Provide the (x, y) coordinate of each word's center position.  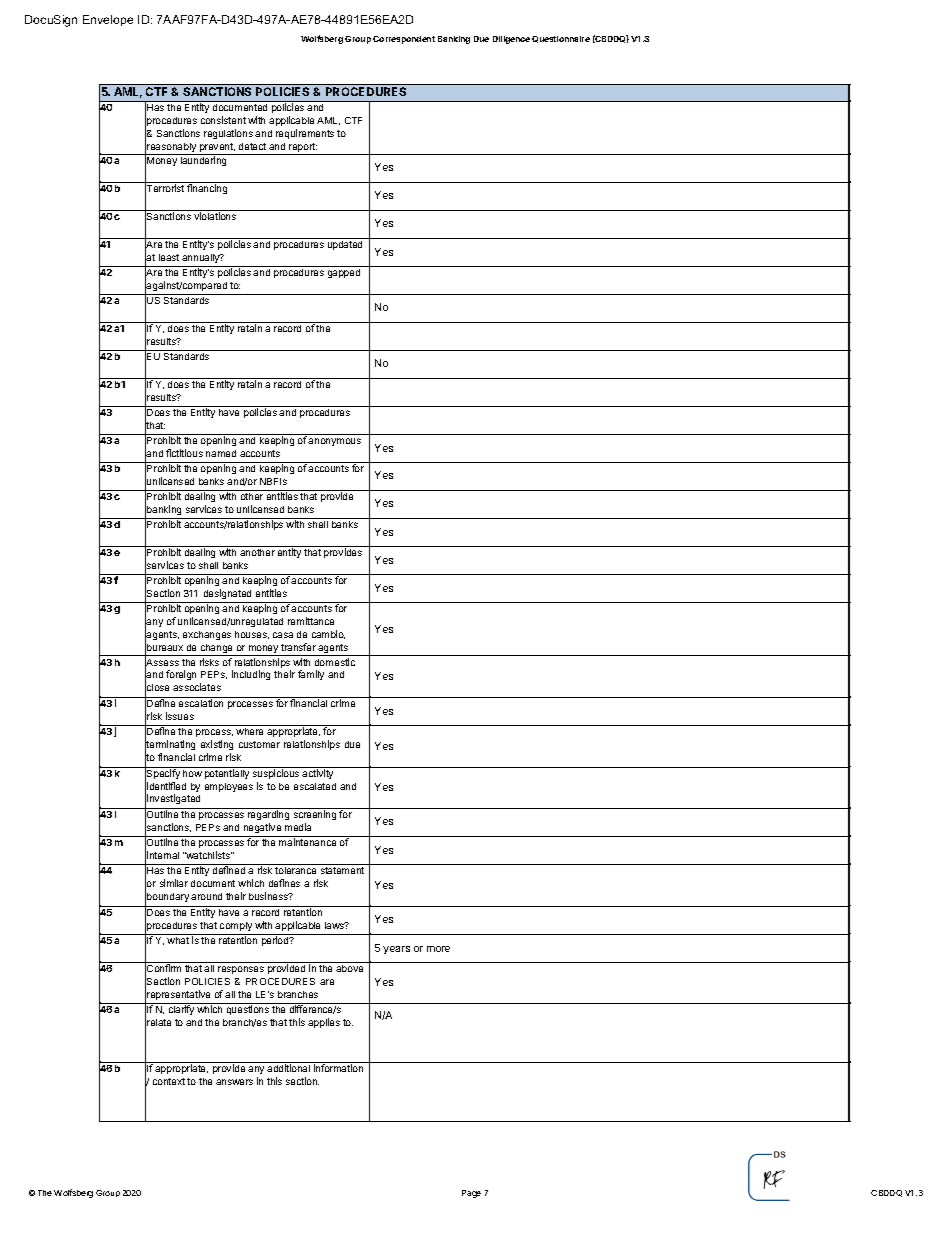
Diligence (511, 40)
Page (471, 1194)
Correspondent (404, 40)
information (338, 1068)
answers (234, 1082)
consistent (223, 120)
